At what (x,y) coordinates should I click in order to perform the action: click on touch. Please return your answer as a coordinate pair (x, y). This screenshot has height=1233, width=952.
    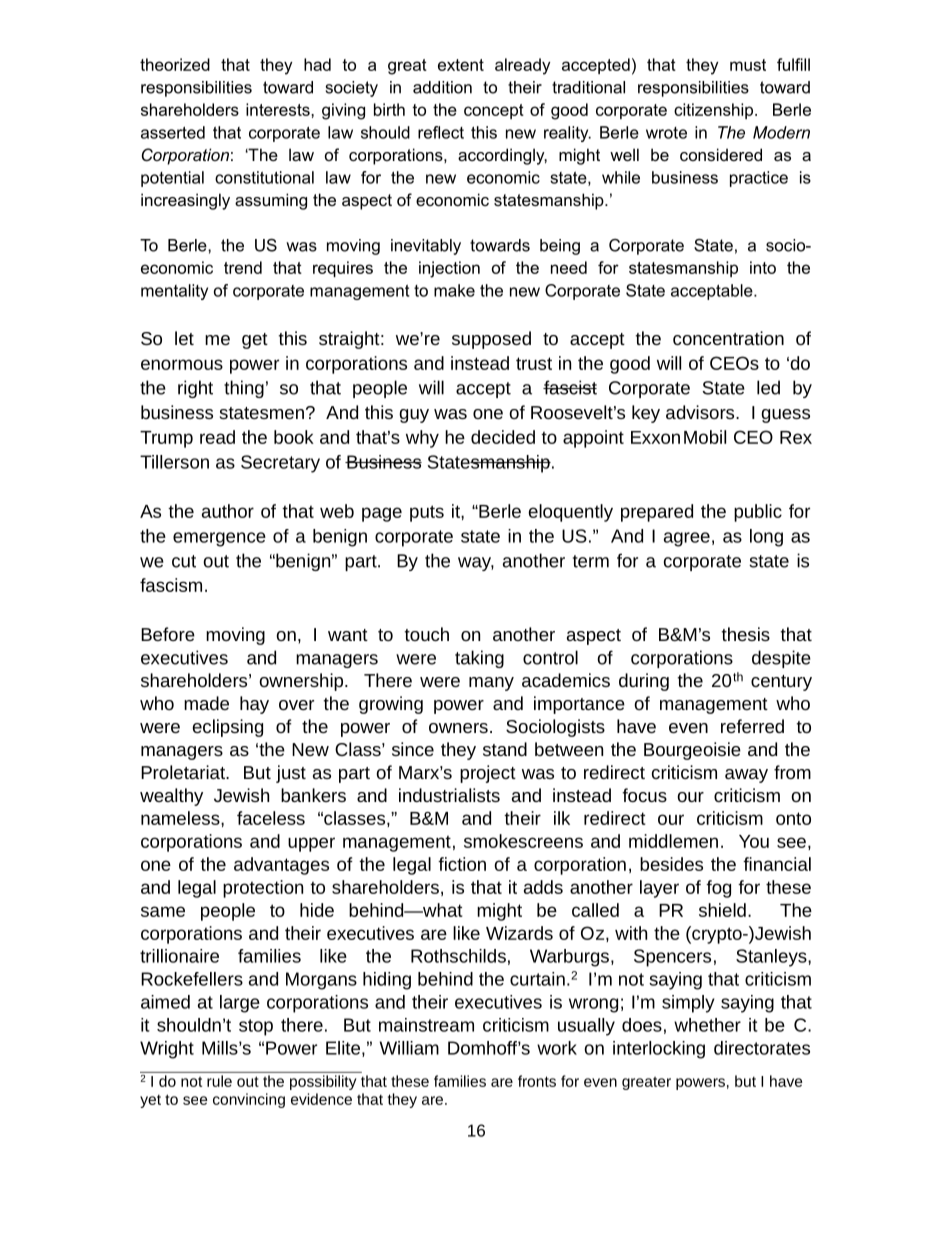
    Looking at the image, I should click on (426, 634).
